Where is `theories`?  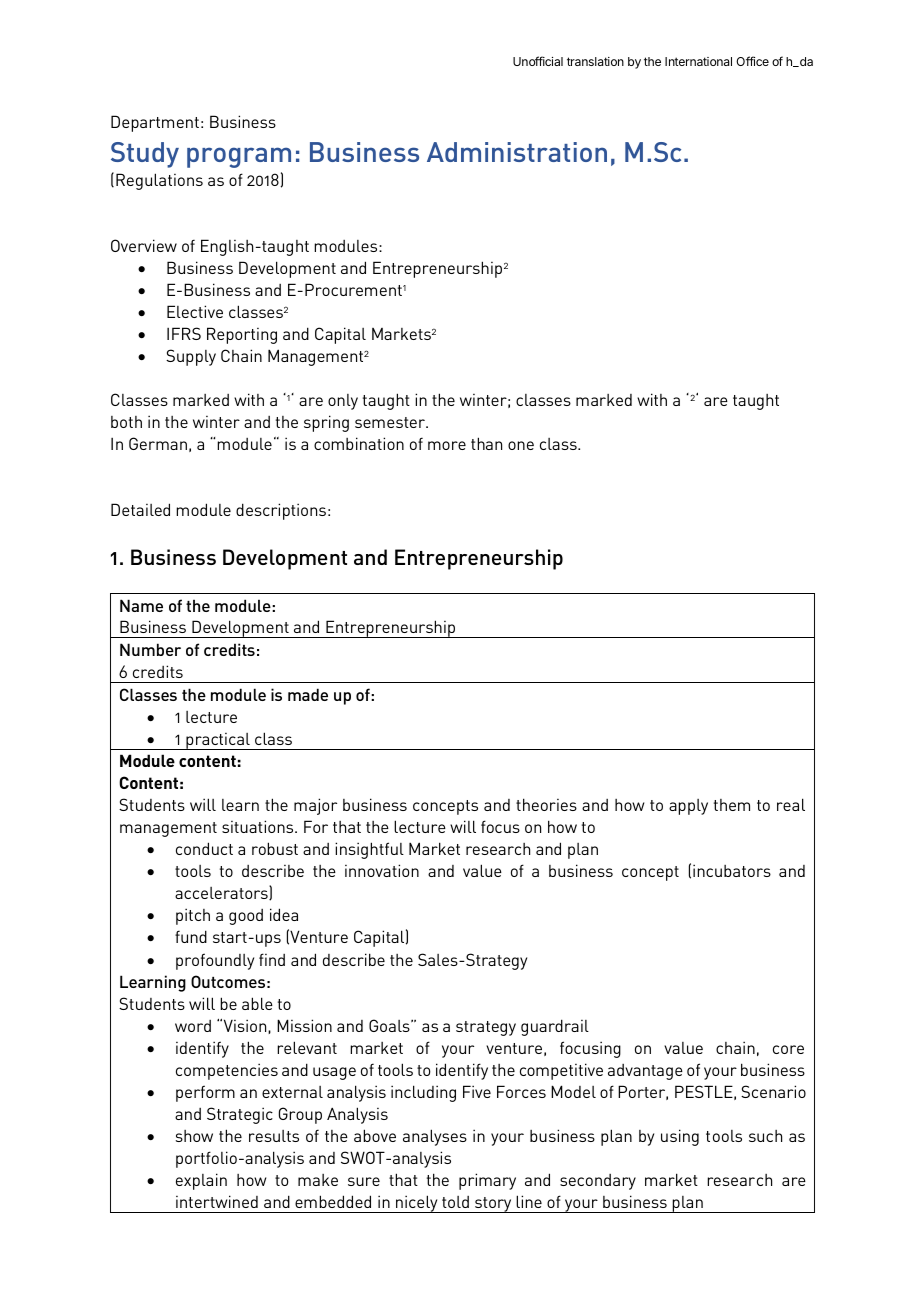 theories is located at coordinates (546, 804).
